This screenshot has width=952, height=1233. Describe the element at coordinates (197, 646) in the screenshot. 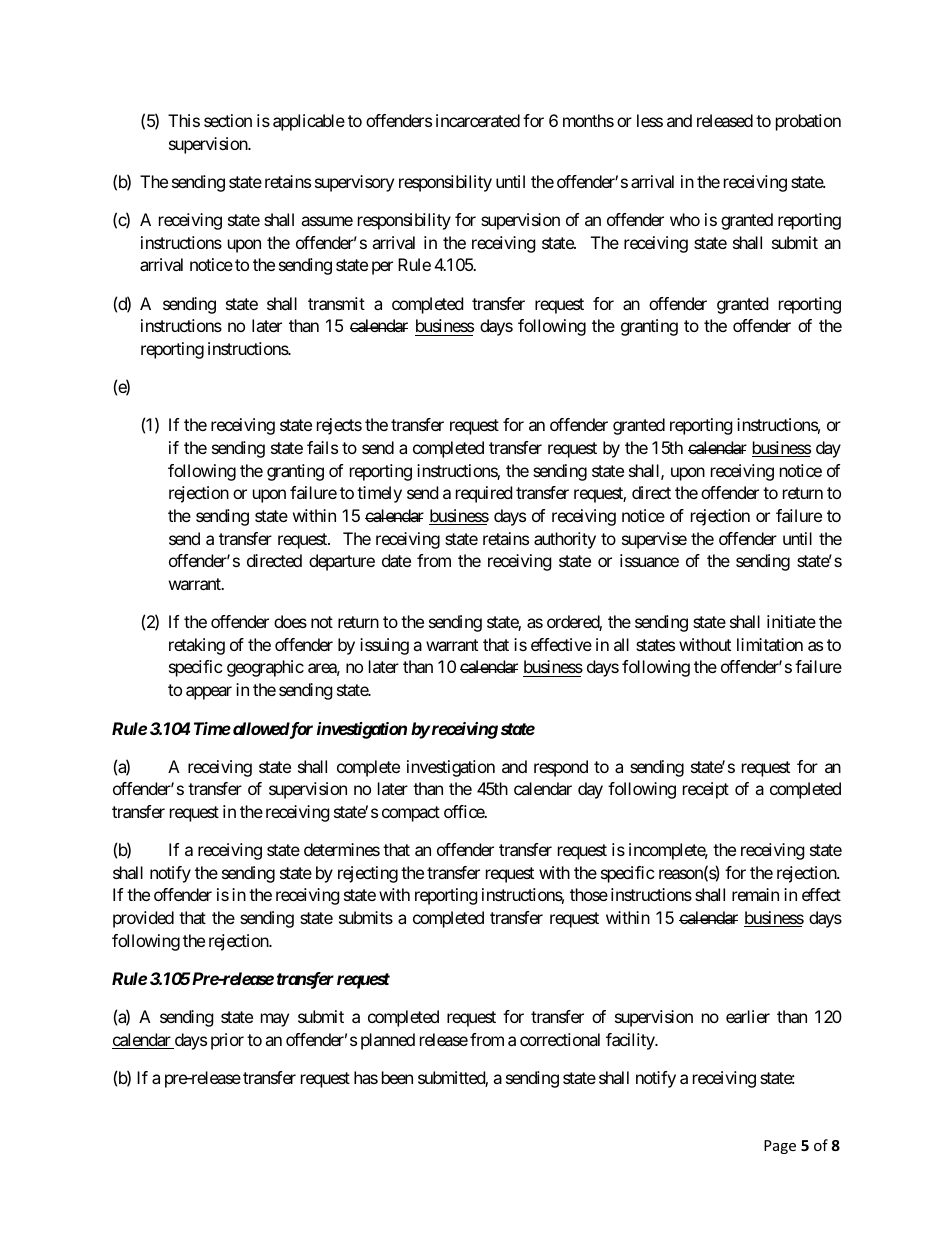

I see `retaking` at that location.
